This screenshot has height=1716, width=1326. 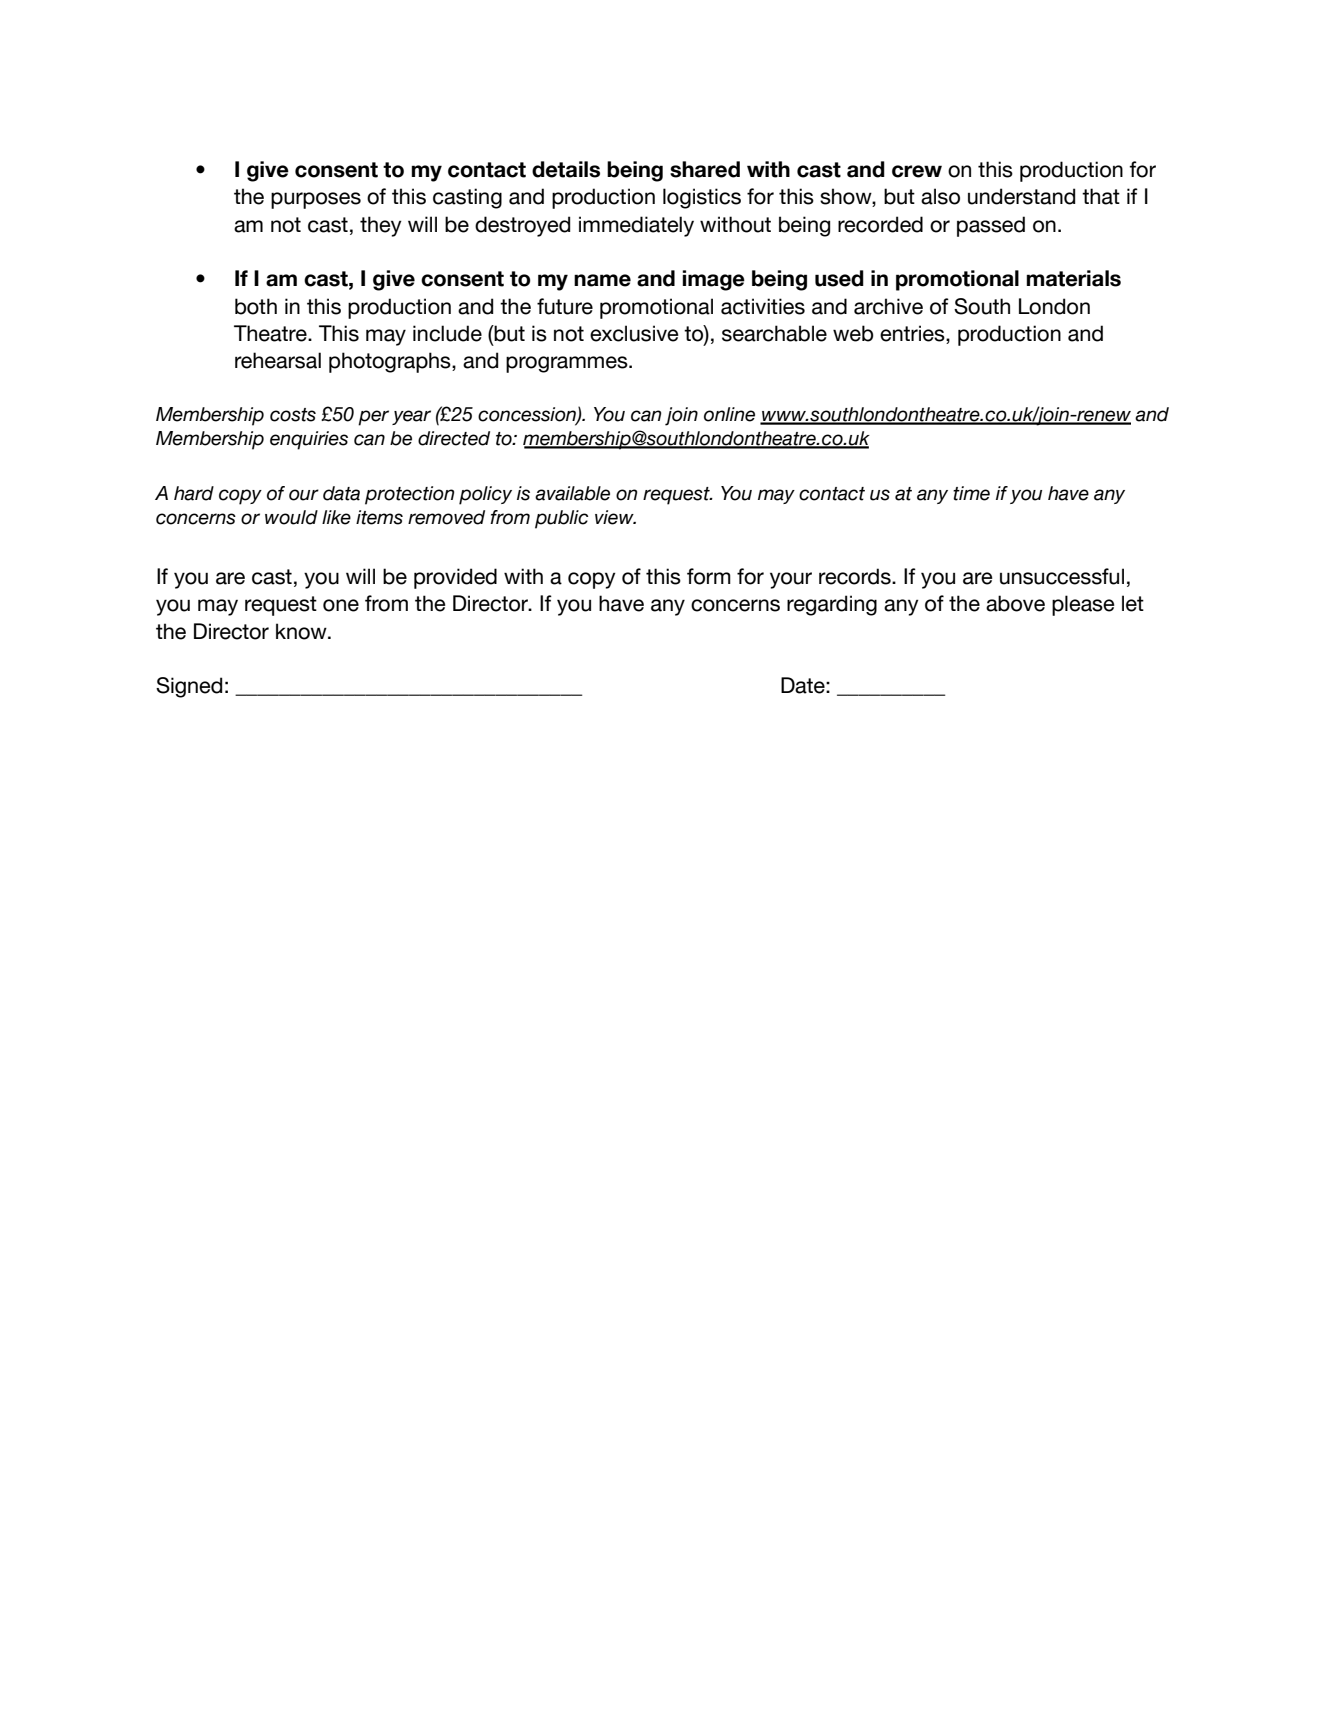 I want to click on Signed, so click(x=189, y=687).
